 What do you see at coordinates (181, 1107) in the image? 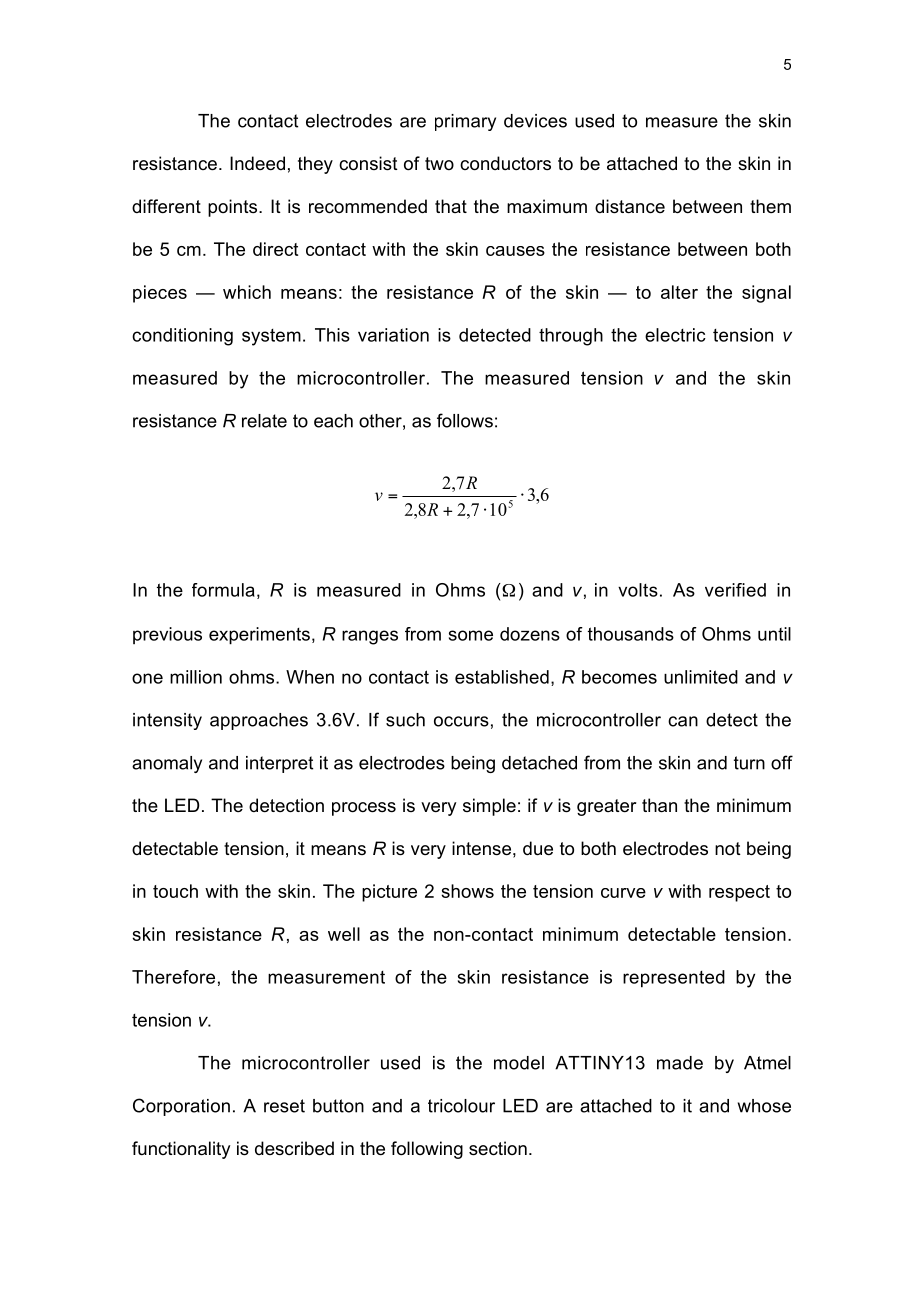
I see `Corporation` at bounding box center [181, 1107].
